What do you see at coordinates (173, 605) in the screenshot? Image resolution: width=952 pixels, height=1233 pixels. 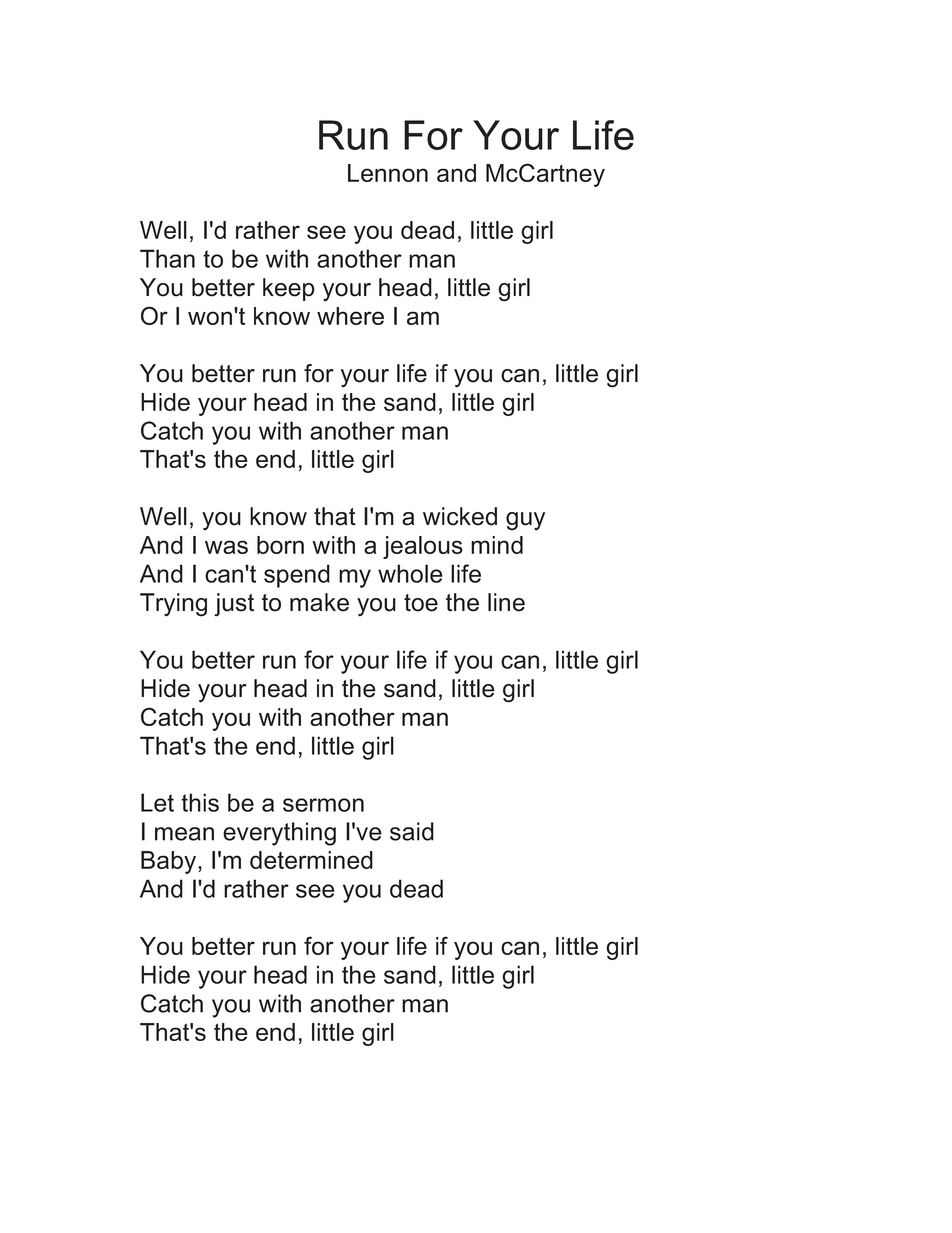 I see `Trying` at bounding box center [173, 605].
